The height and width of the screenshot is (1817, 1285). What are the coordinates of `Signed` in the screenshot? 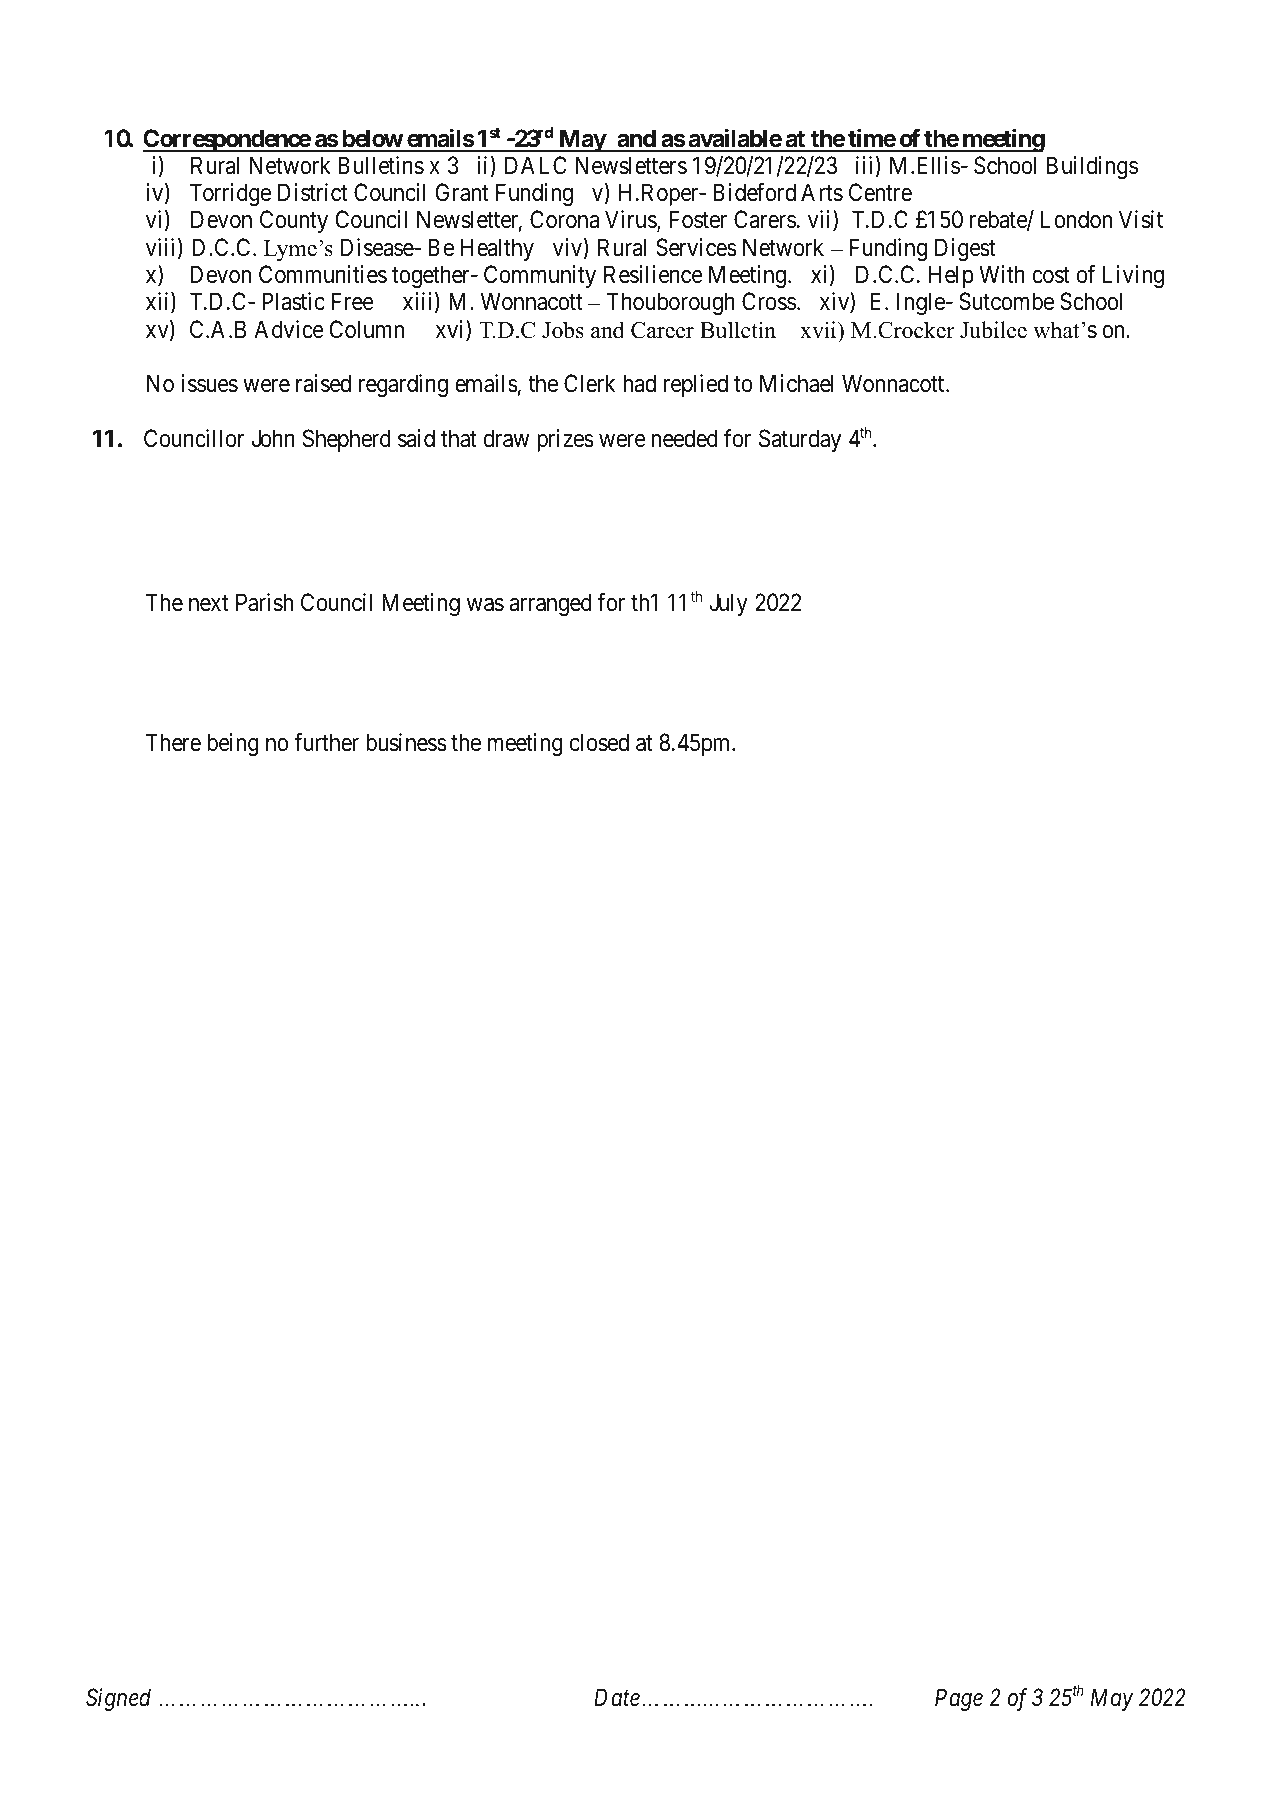 It's located at (118, 1699).
